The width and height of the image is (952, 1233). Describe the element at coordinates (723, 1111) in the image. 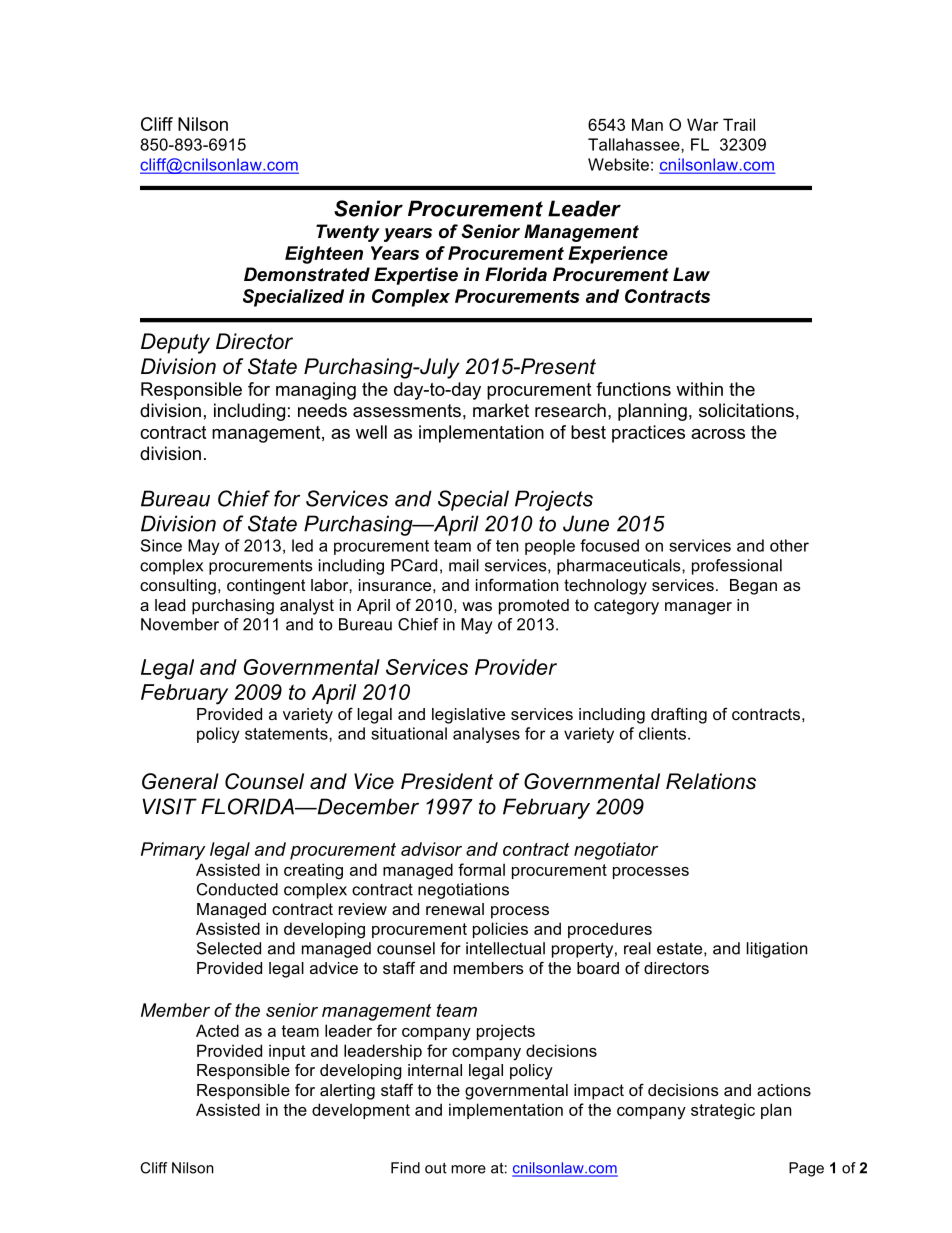

I see `strategic` at that location.
